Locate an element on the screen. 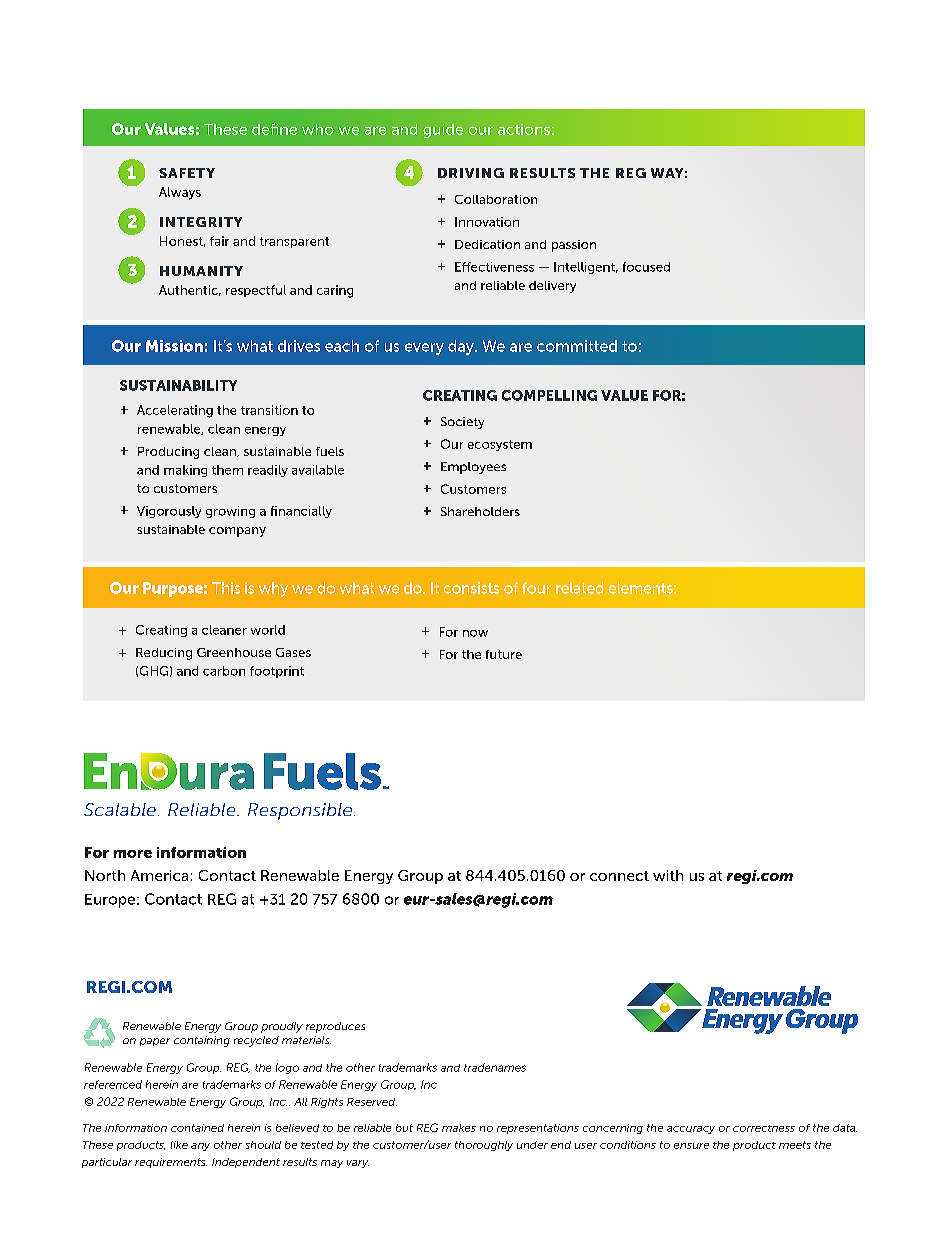 This screenshot has height=1233, width=952. contained is located at coordinates (197, 1128).
